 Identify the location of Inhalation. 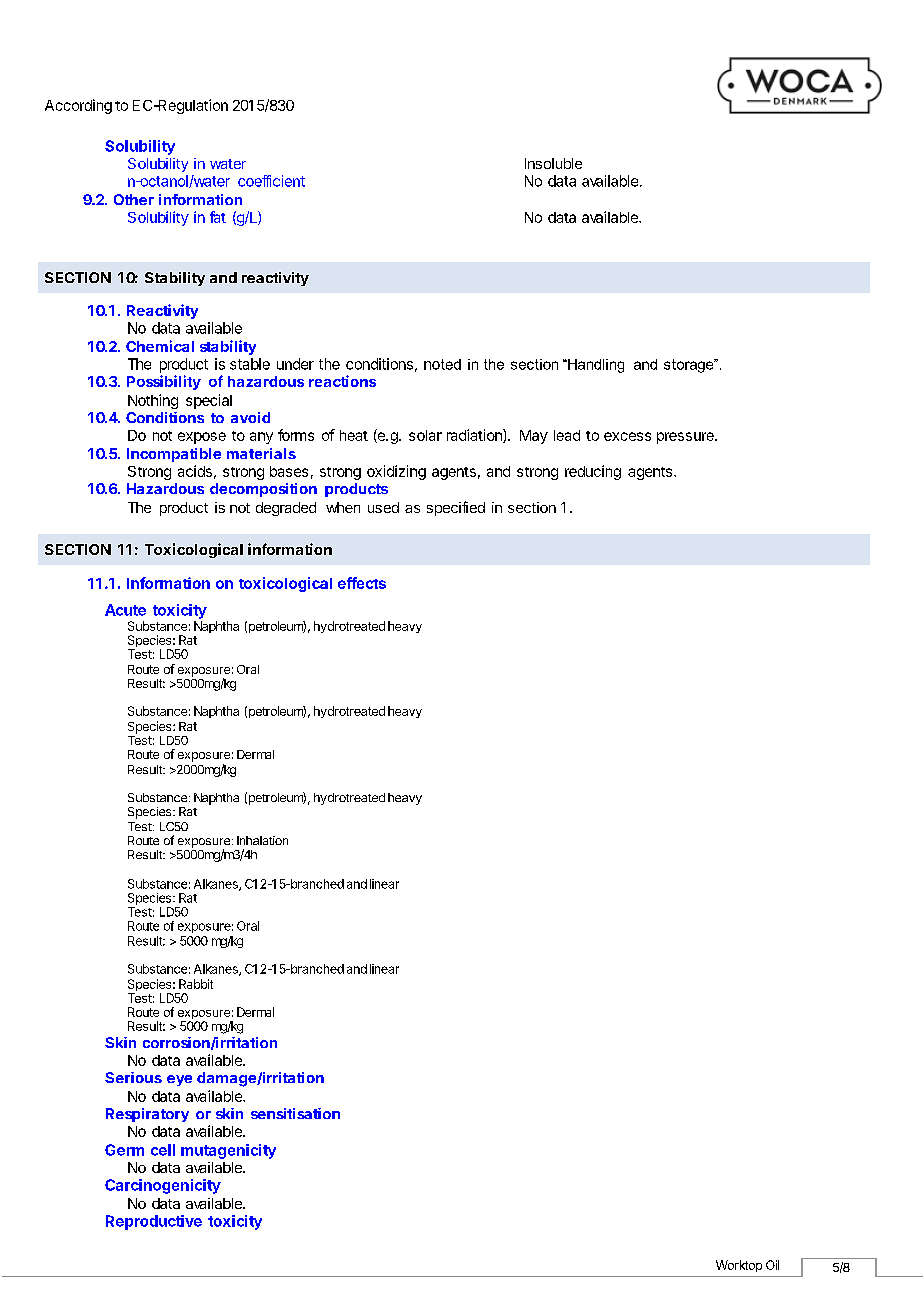
(262, 840).
